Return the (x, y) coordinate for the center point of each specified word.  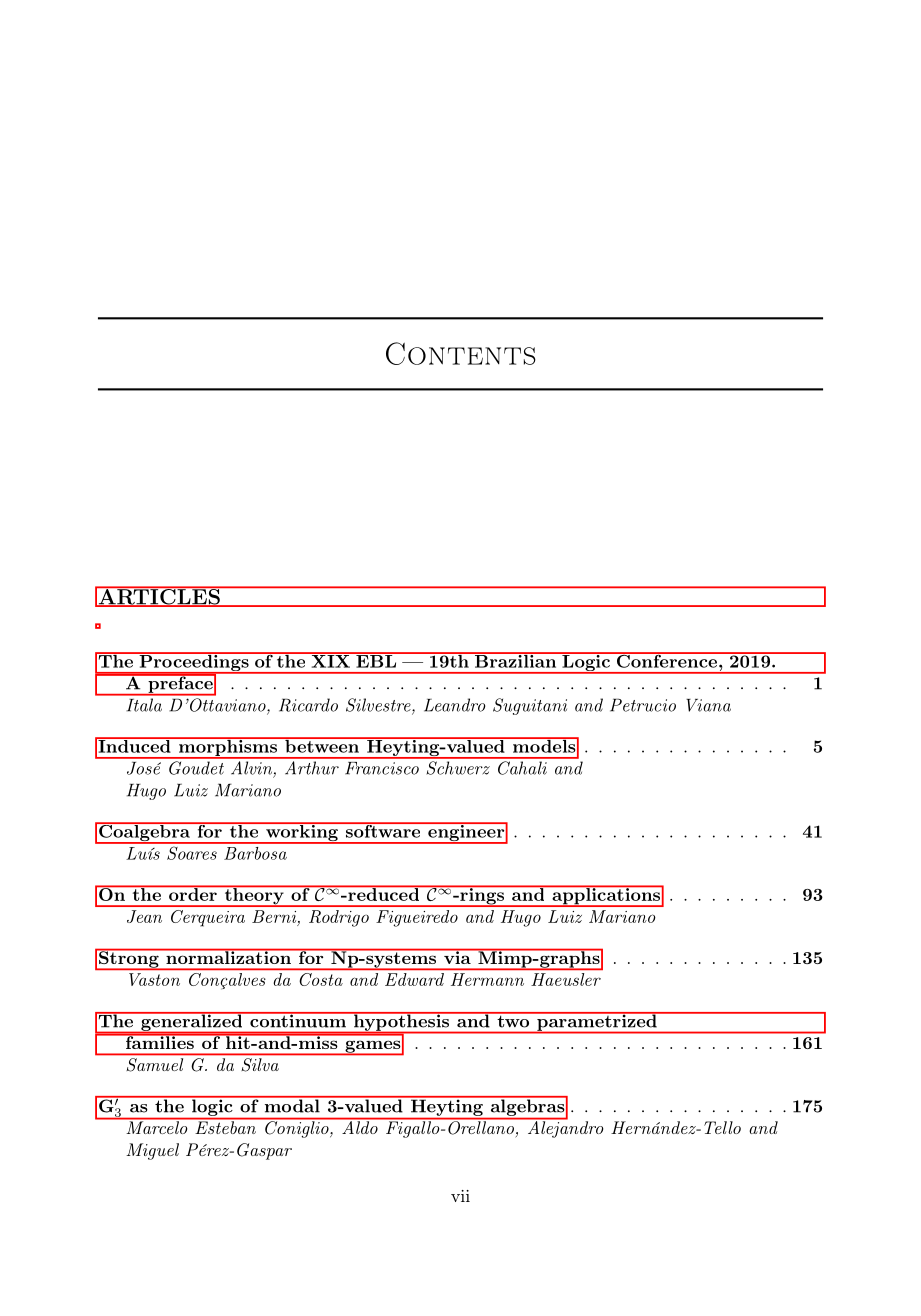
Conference (666, 660)
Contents (461, 353)
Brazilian (515, 660)
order (193, 893)
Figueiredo (417, 918)
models (543, 745)
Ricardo (308, 705)
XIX (330, 660)
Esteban (225, 1126)
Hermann (487, 979)
